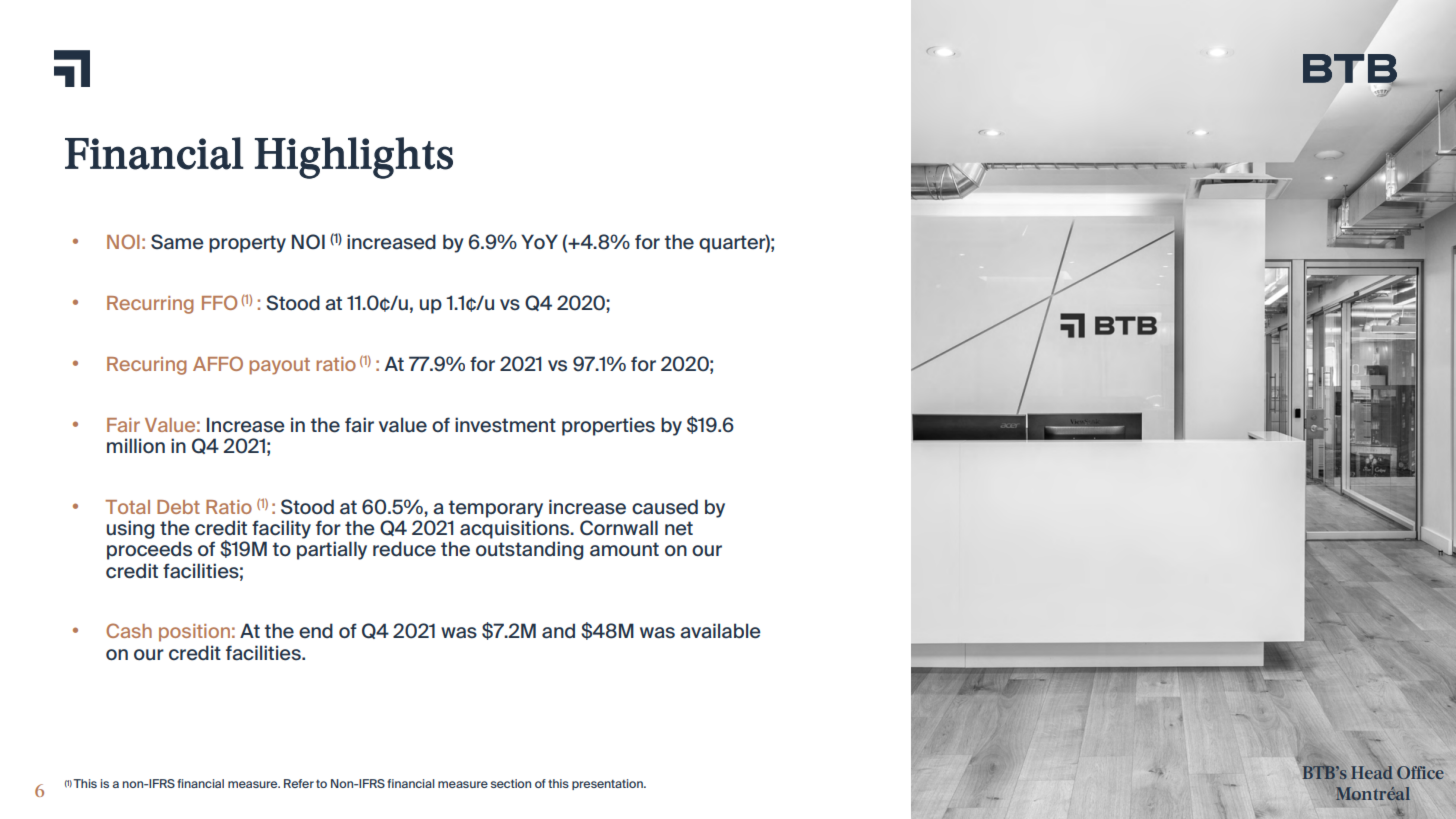 Image resolution: width=1456 pixels, height=819 pixels. I want to click on investment, so click(505, 425).
